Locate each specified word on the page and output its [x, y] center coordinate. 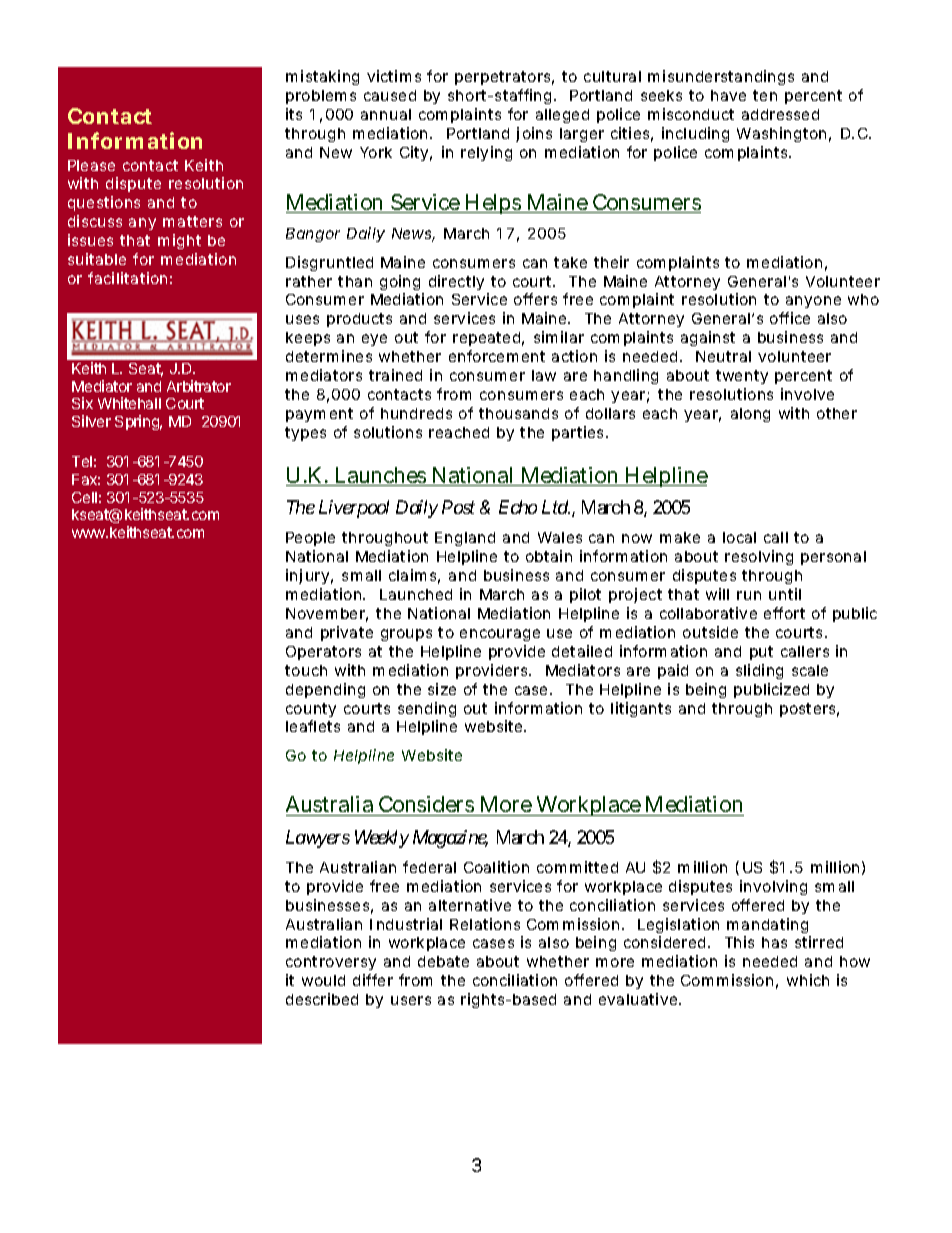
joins [534, 134]
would [323, 980]
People [310, 539]
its [294, 114]
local [739, 537]
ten [765, 95]
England [465, 539]
